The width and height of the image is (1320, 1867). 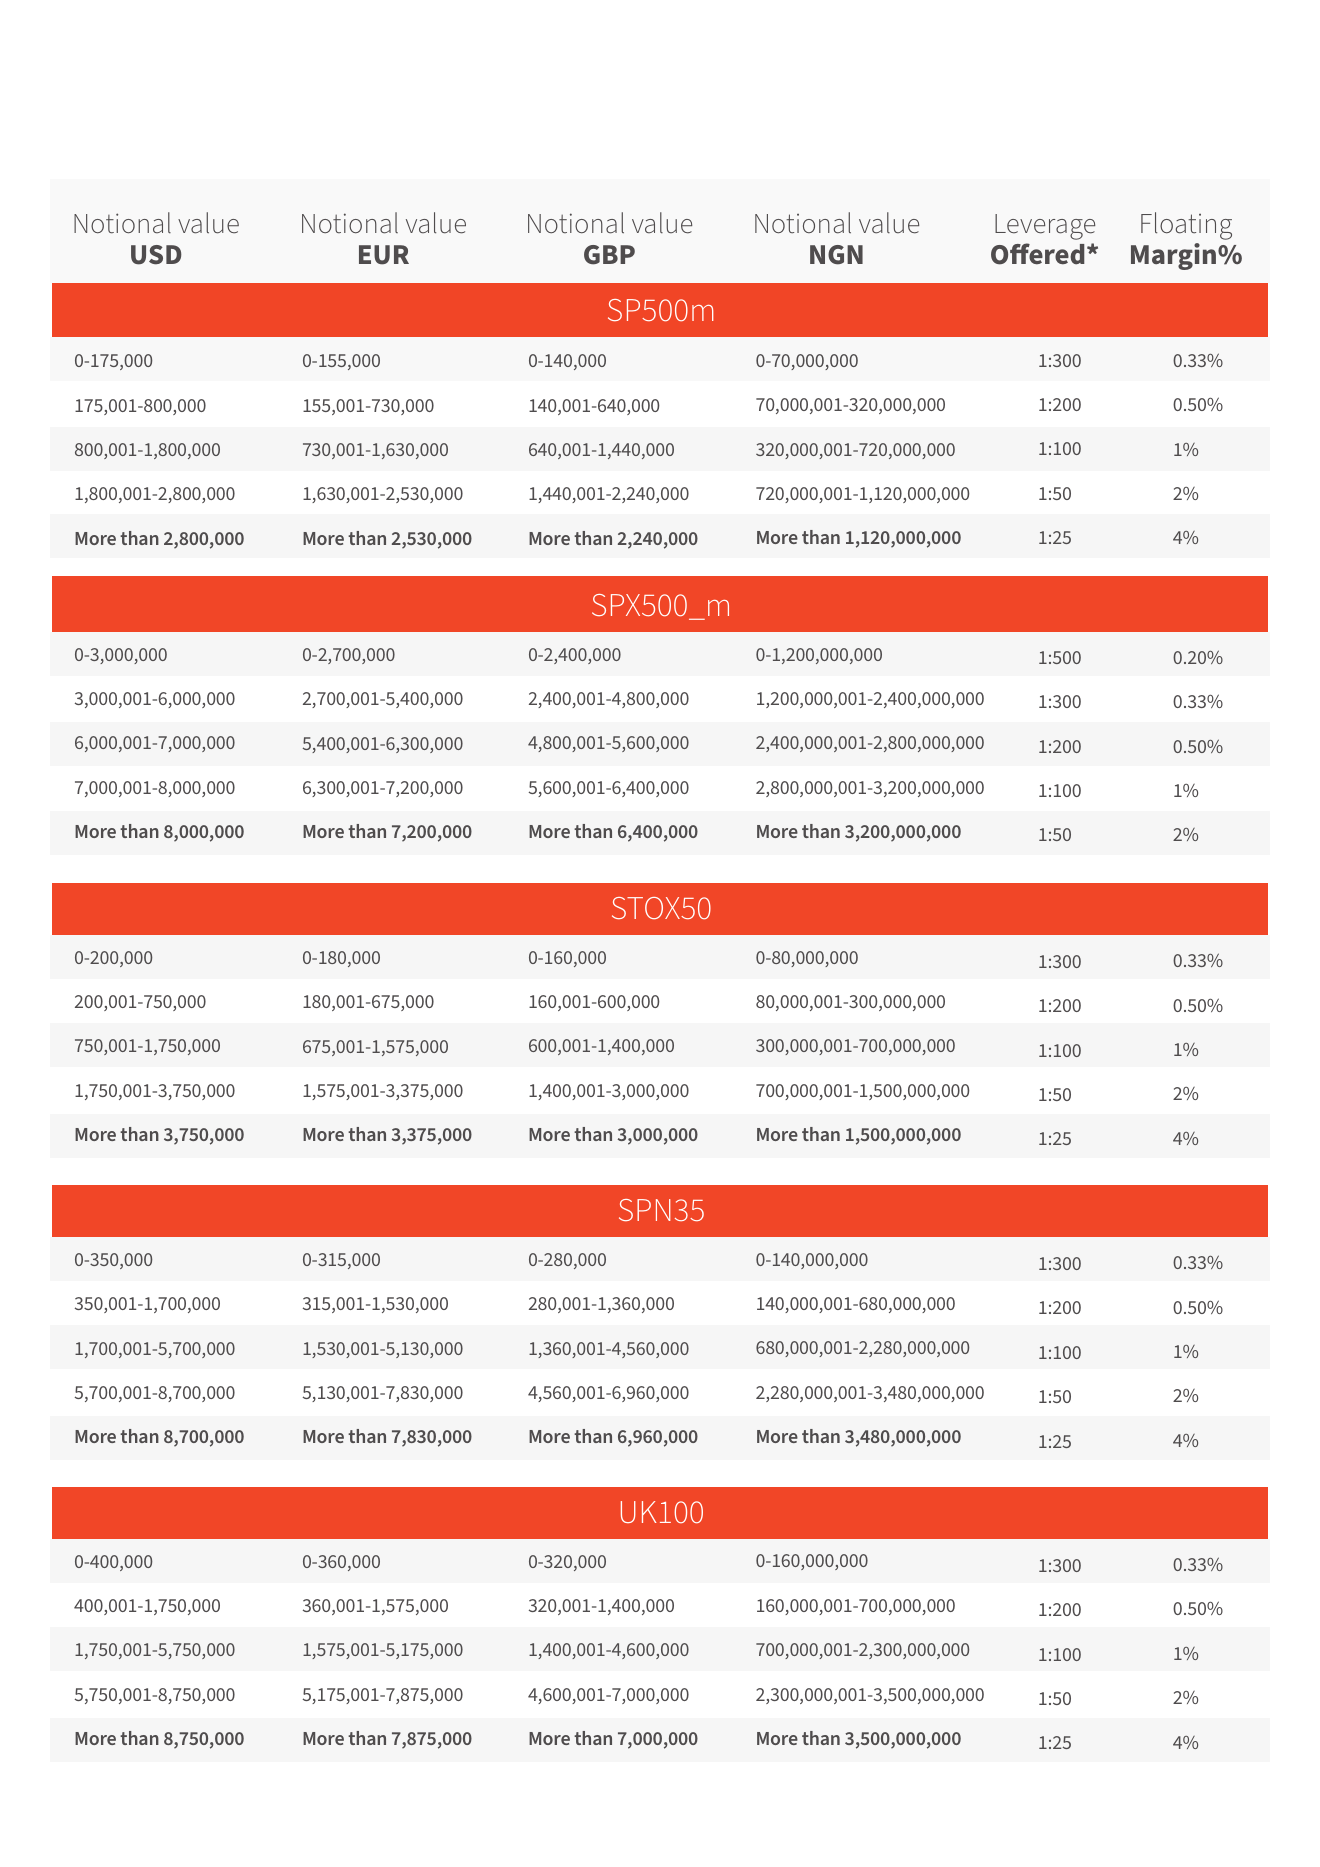 What do you see at coordinates (1175, 256) in the image?
I see `Margin` at bounding box center [1175, 256].
